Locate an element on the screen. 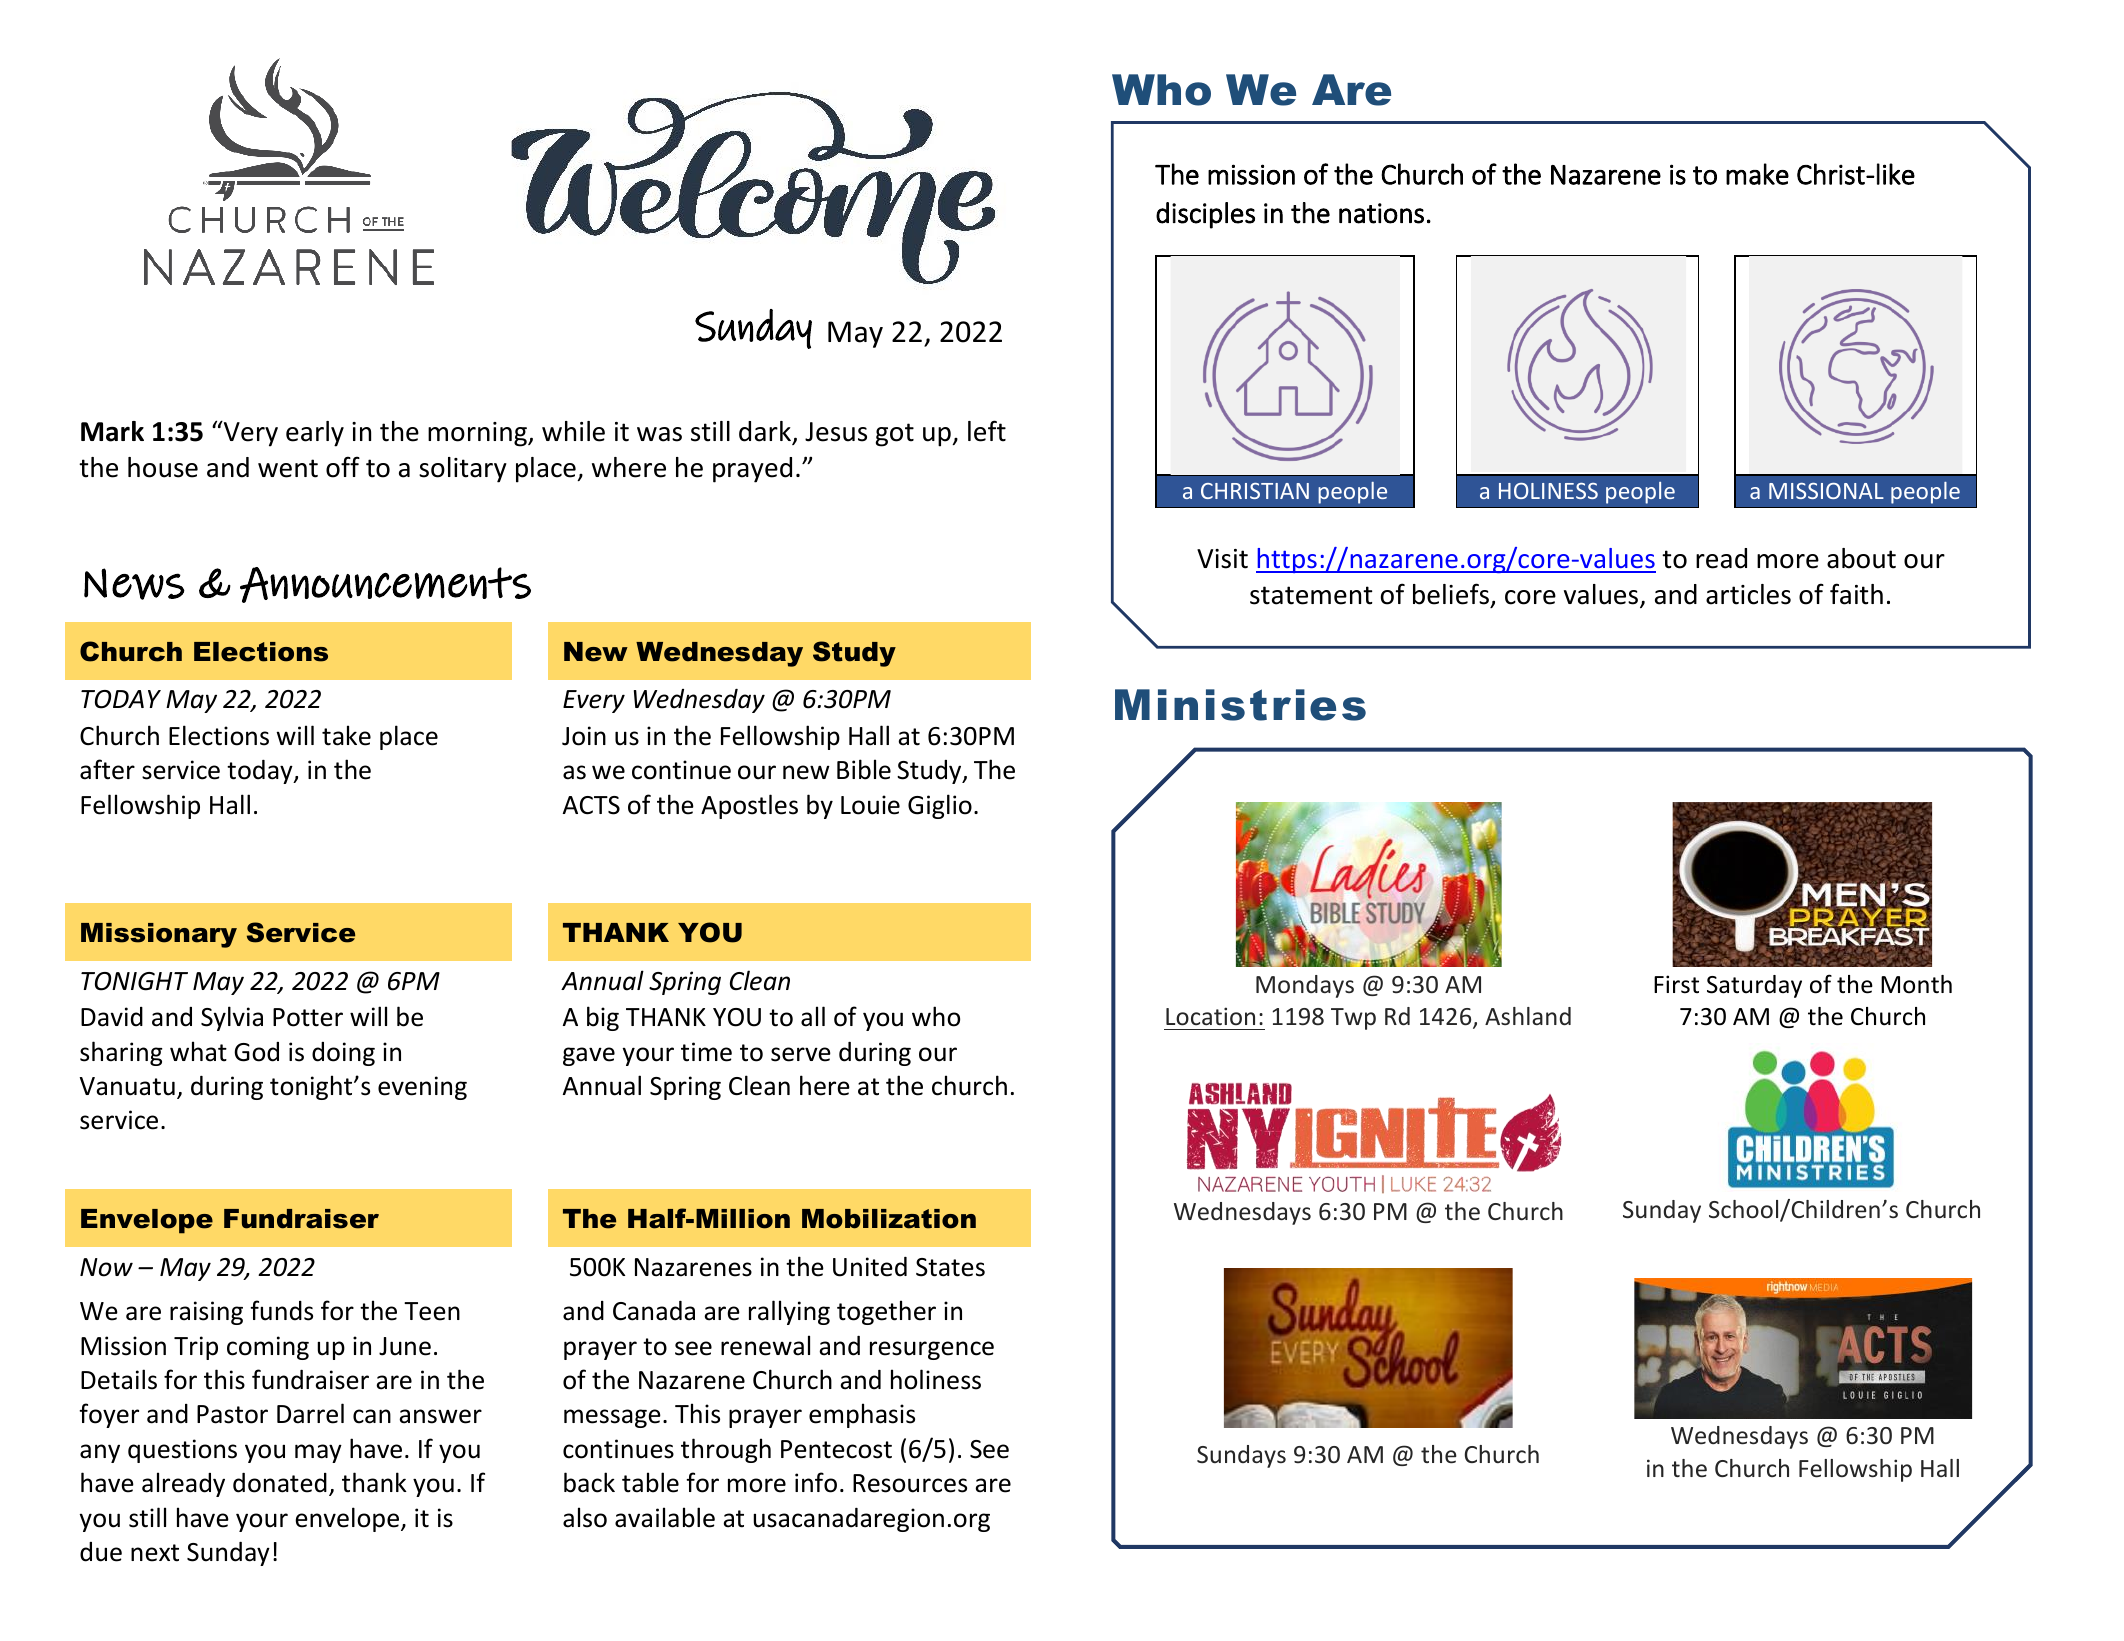 This screenshot has width=2124, height=1641. articles is located at coordinates (1748, 594).
